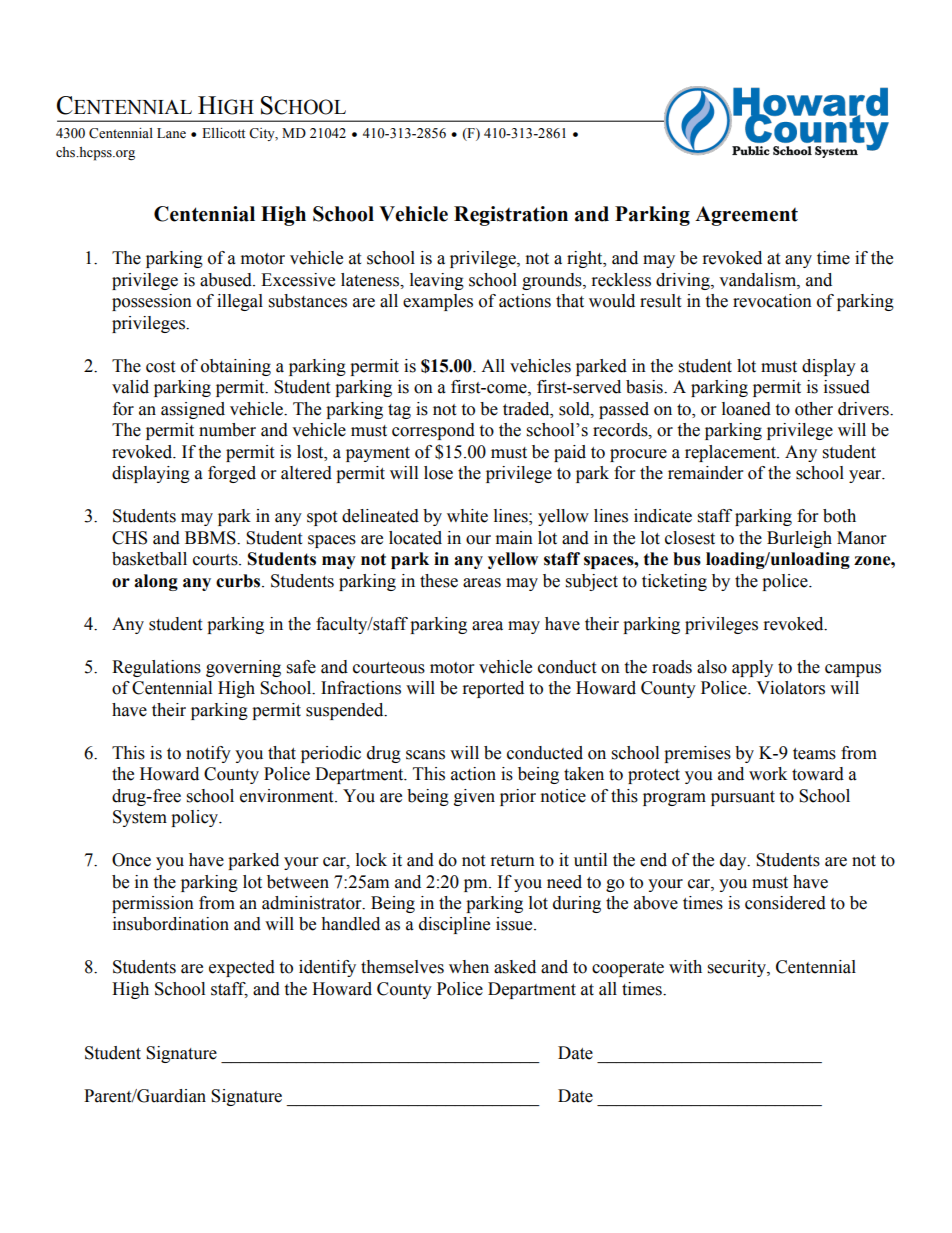 The image size is (952, 1233). I want to click on expected, so click(242, 968).
